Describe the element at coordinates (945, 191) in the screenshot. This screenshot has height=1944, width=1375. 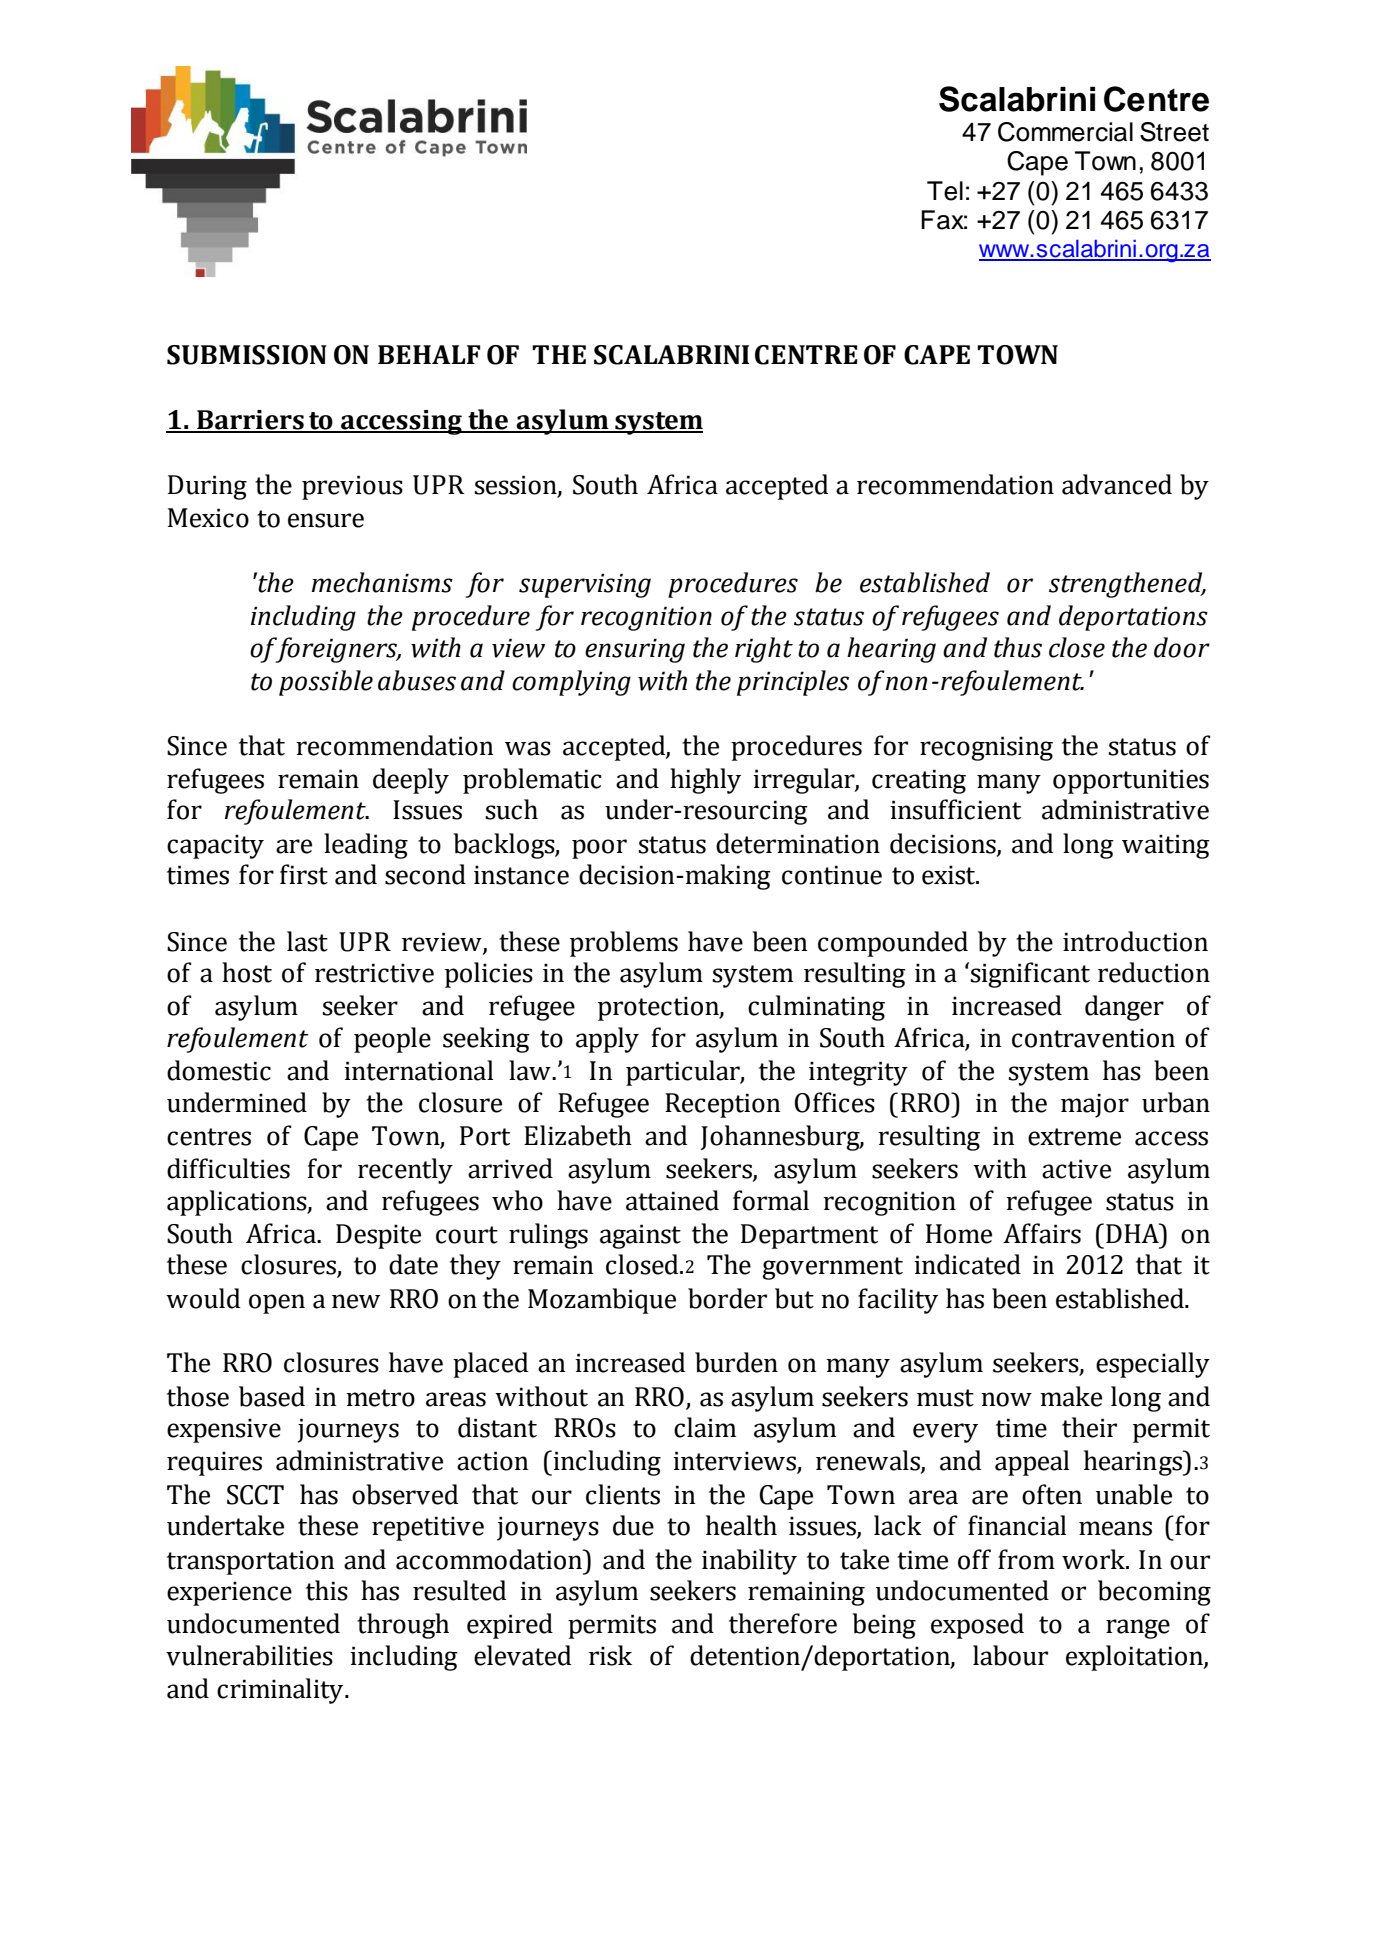
I see `Tel` at that location.
